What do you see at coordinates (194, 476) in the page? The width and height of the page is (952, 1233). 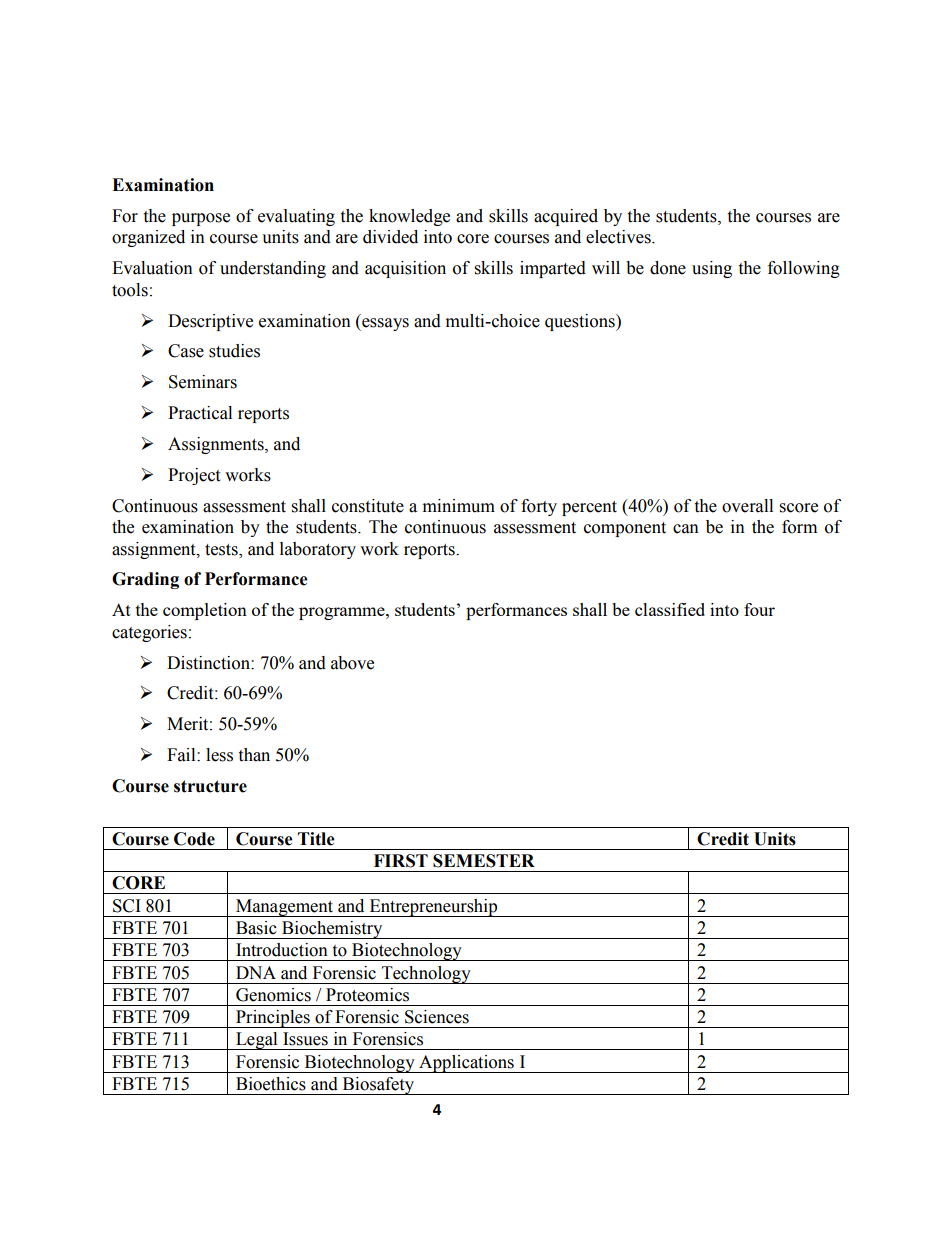 I see `Project` at bounding box center [194, 476].
